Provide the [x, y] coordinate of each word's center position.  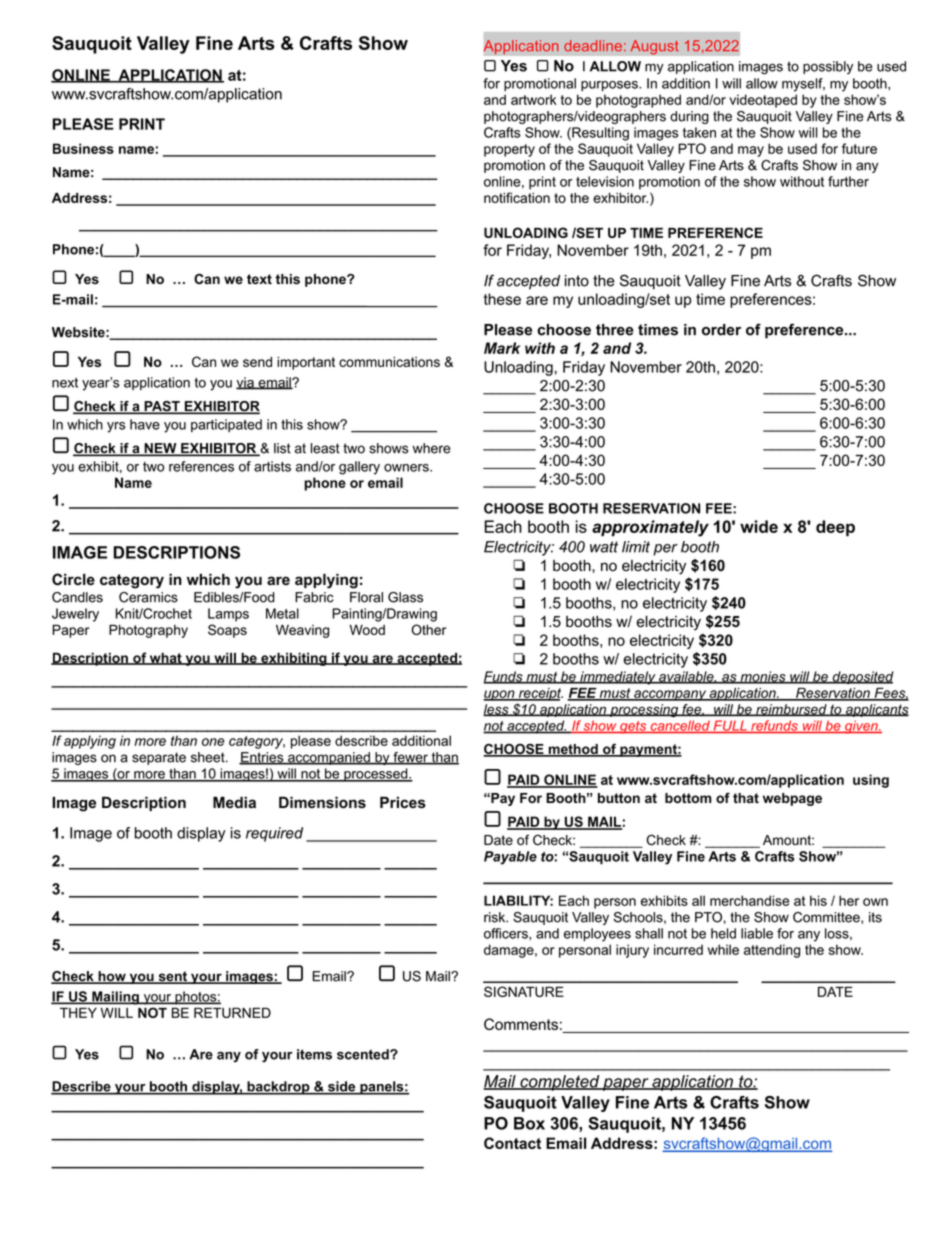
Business [83, 148]
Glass [405, 597]
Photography [148, 631]
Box [529, 1123]
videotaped [763, 101]
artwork [534, 99]
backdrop [278, 1088]
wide [759, 526]
